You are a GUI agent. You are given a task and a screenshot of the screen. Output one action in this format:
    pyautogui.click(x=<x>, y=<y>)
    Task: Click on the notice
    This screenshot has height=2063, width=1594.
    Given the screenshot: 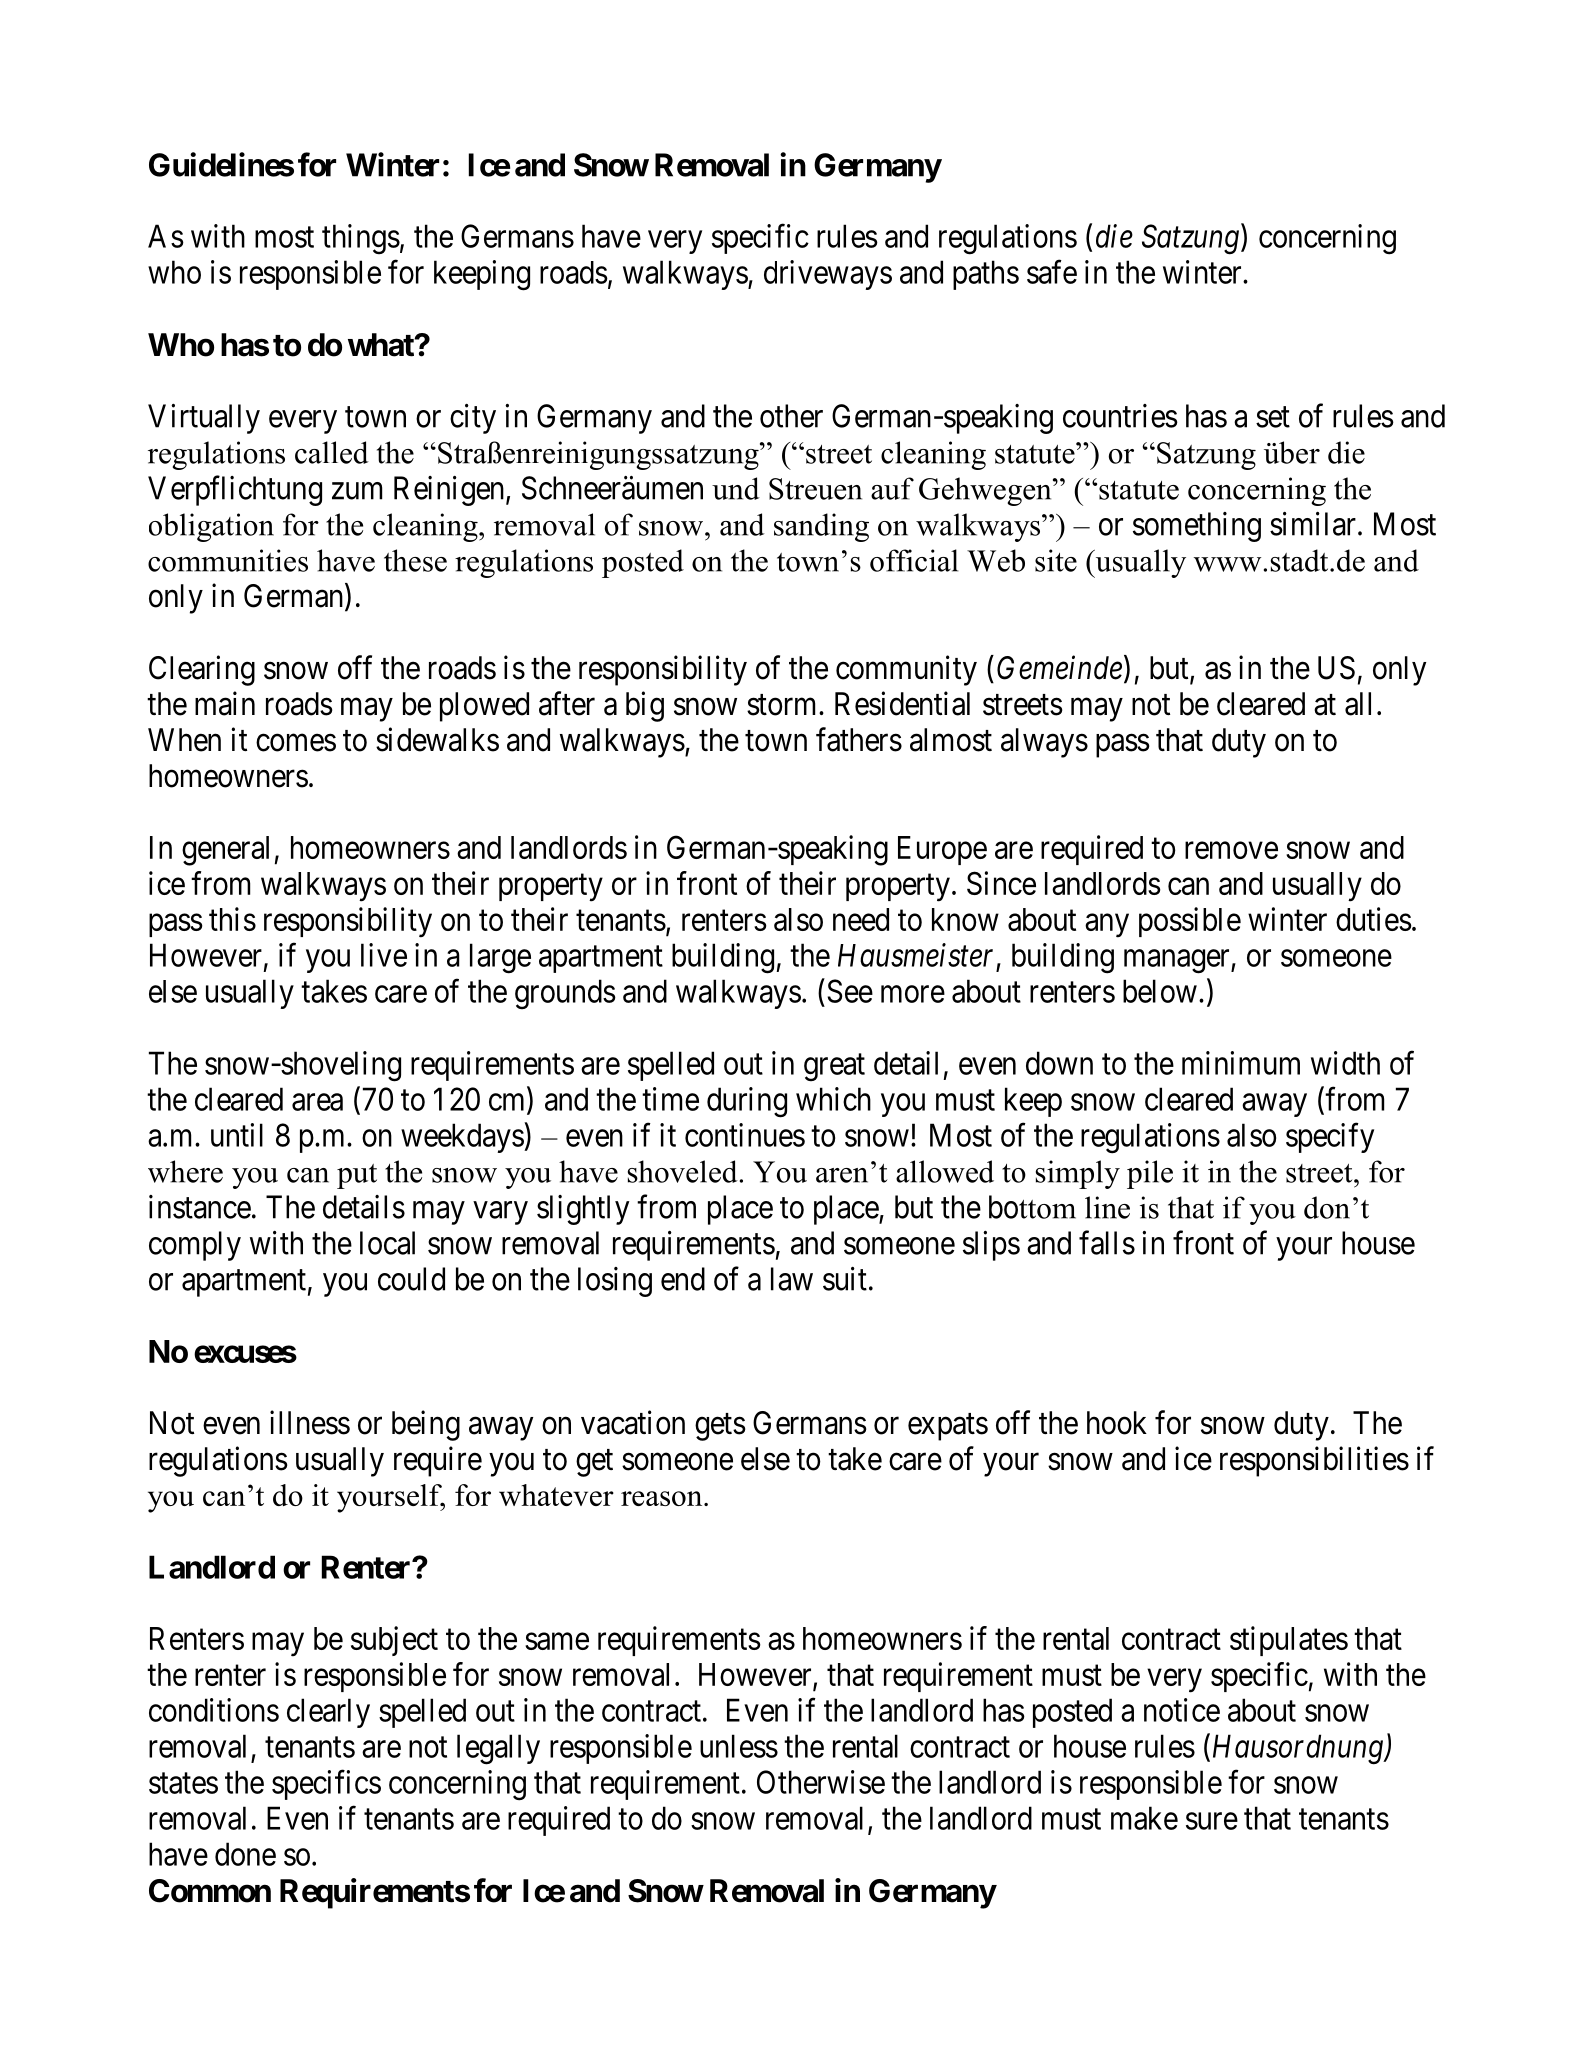 What is the action you would take?
    pyautogui.click(x=1182, y=1710)
